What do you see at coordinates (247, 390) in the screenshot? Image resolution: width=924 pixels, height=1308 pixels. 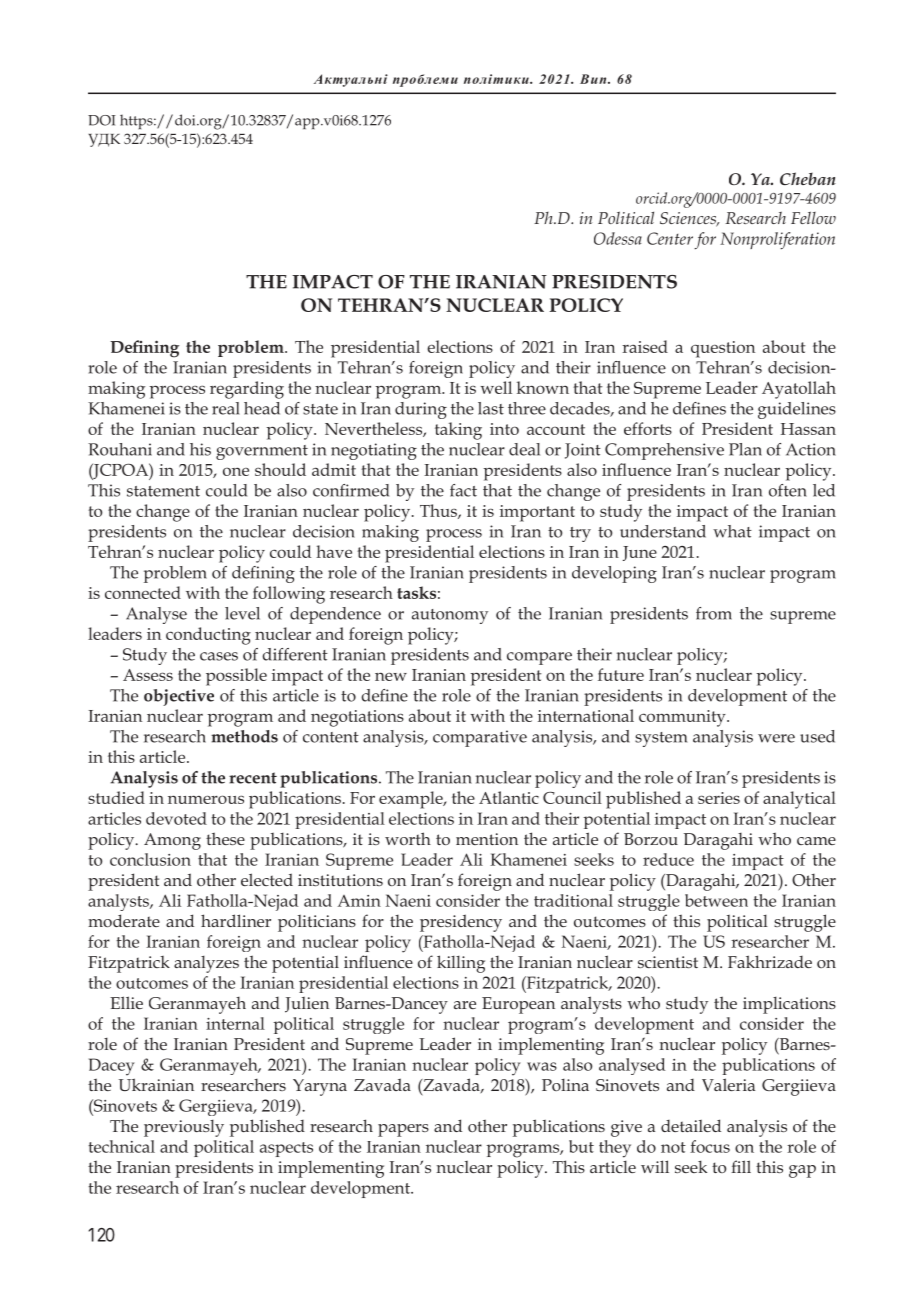 I see `regarding` at bounding box center [247, 390].
